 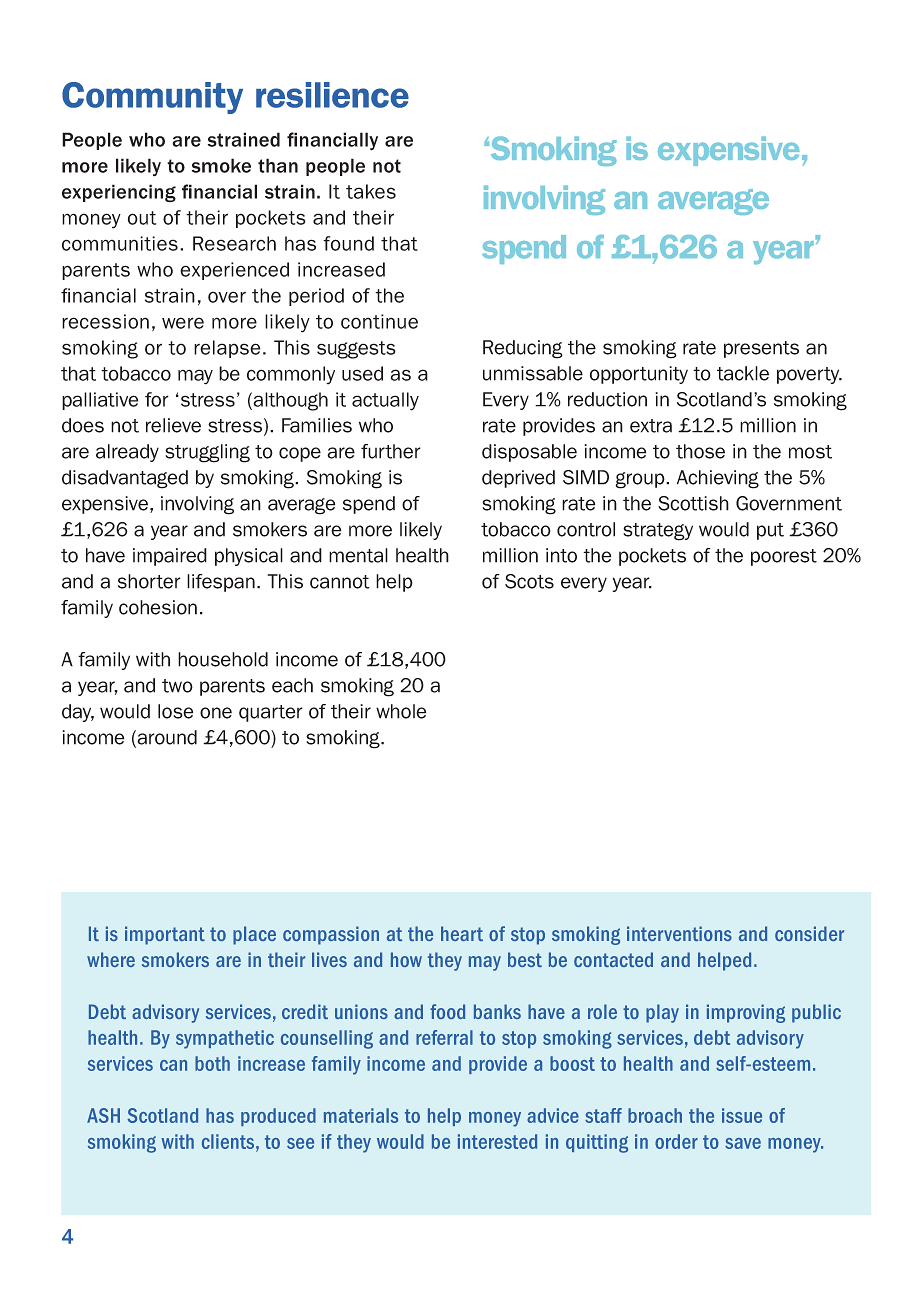 What do you see at coordinates (152, 98) in the screenshot?
I see `Community` at bounding box center [152, 98].
